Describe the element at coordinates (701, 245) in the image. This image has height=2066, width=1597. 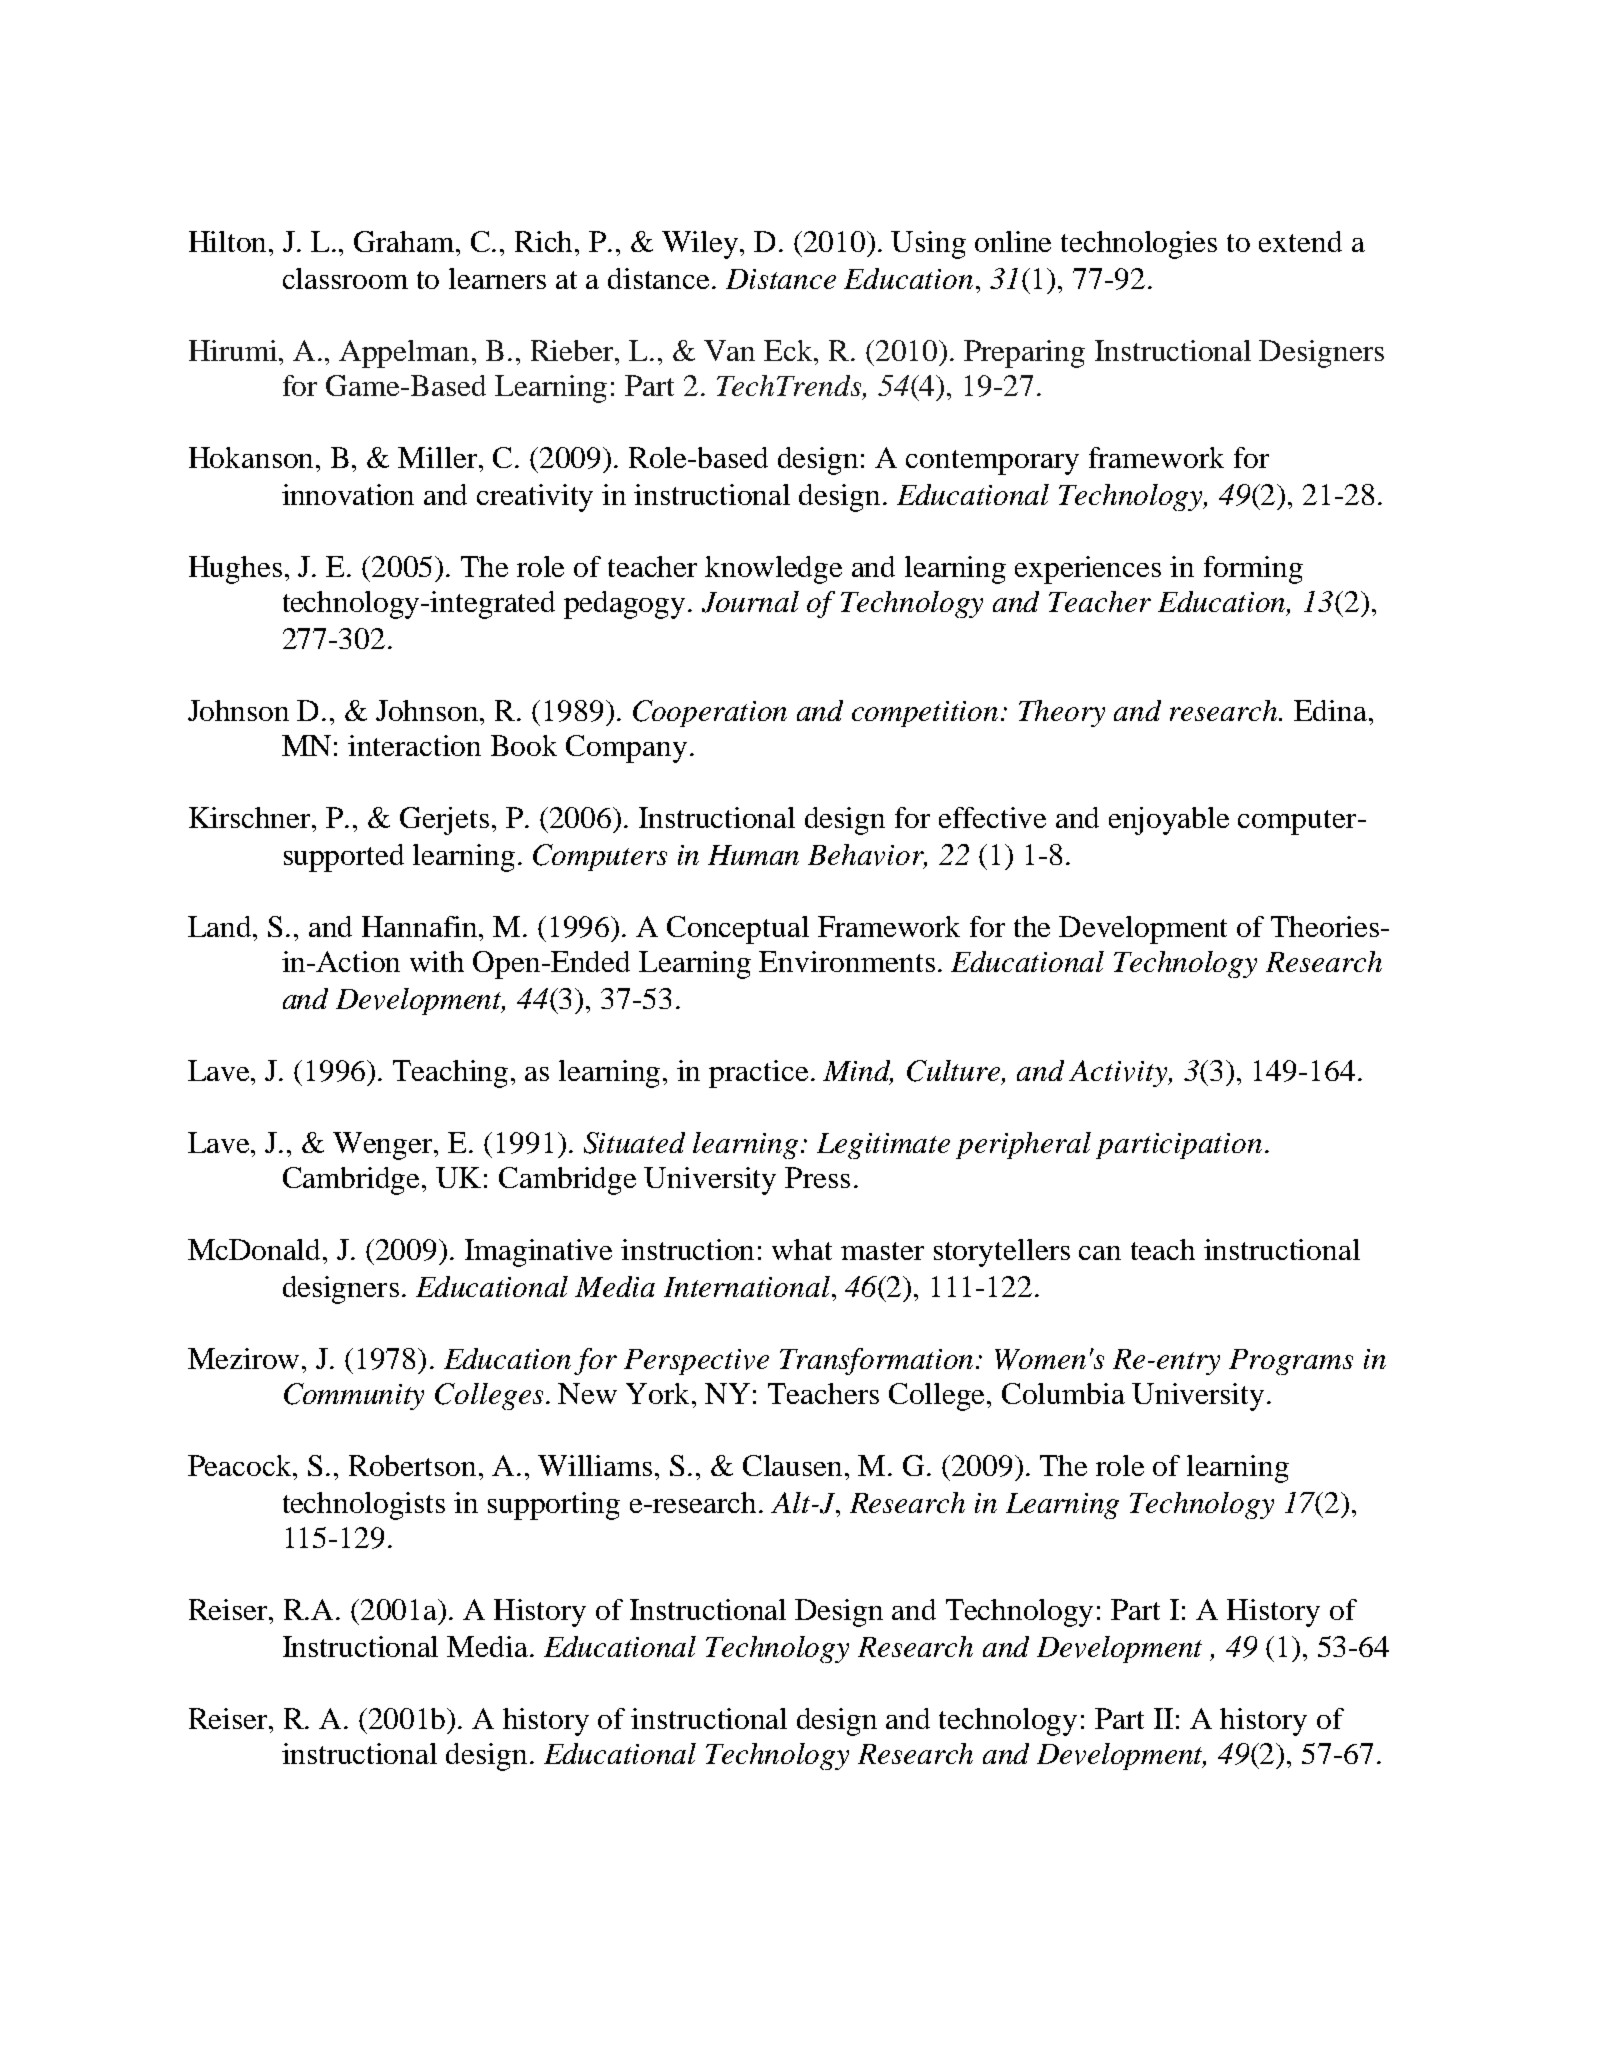
I see `Wiley` at that location.
